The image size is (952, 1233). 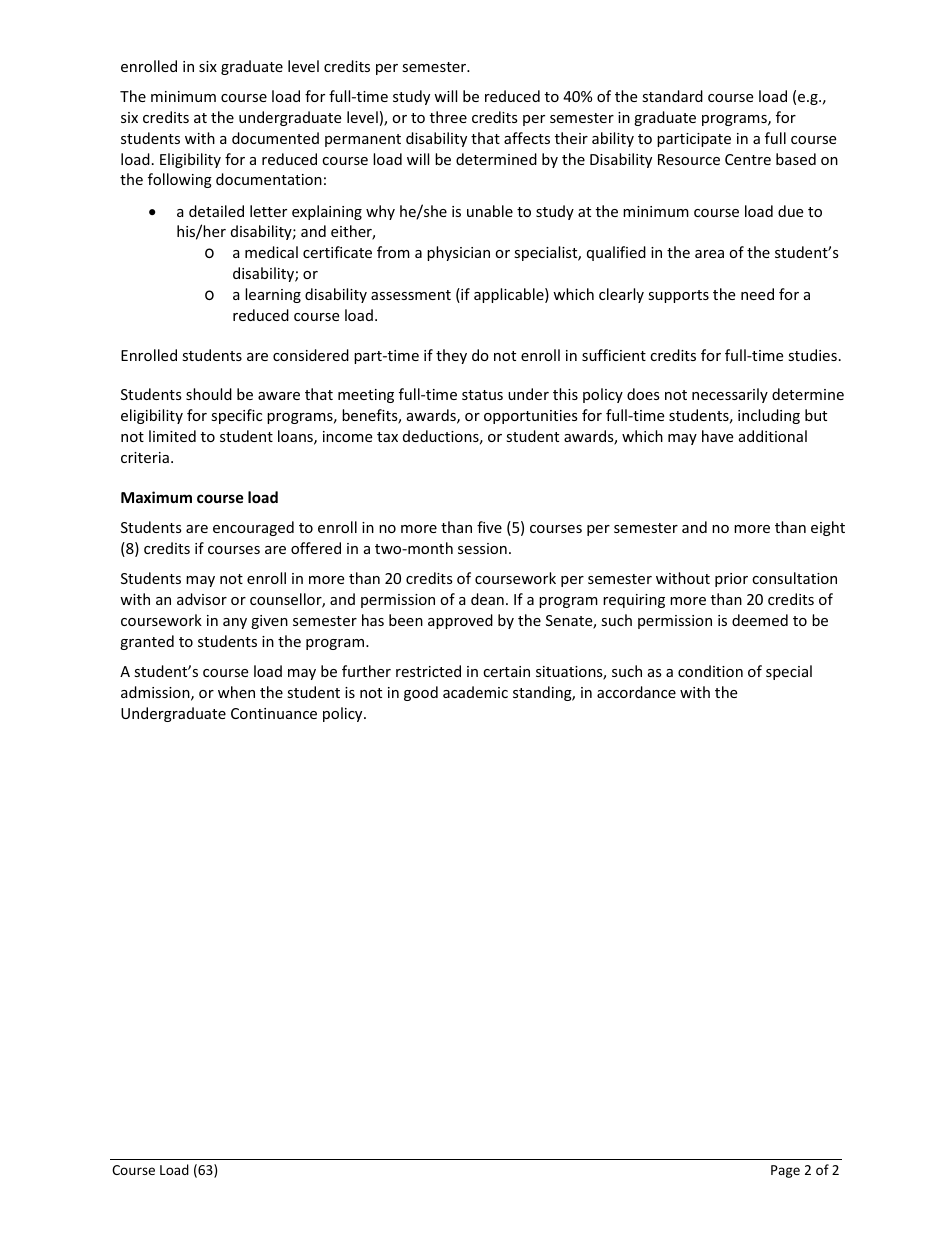 I want to click on any, so click(x=235, y=623).
